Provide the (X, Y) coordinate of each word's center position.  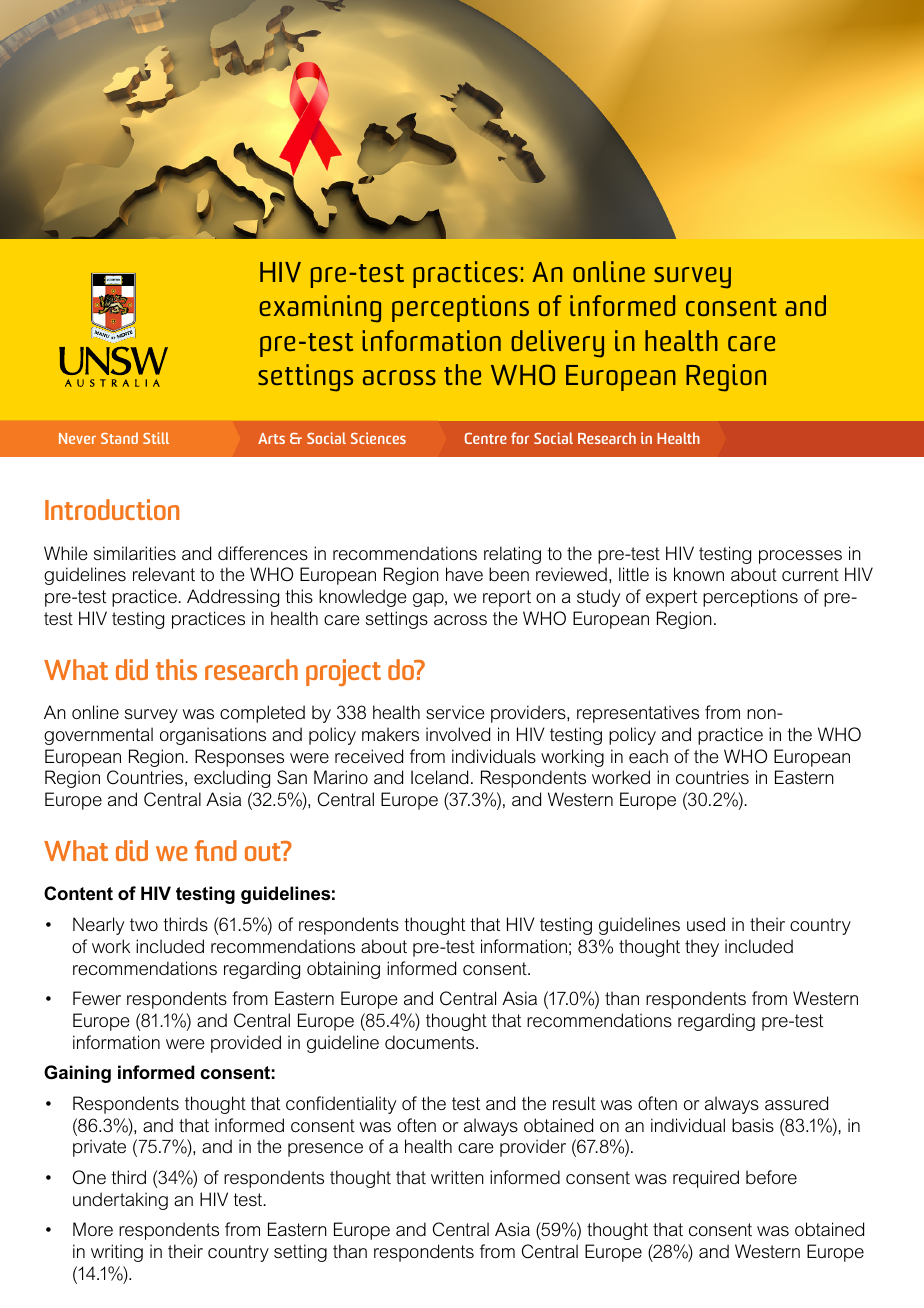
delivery (557, 344)
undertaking (120, 1201)
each (648, 756)
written (457, 1177)
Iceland (439, 777)
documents (431, 1042)
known (699, 574)
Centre (486, 438)
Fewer (97, 998)
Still (156, 438)
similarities (135, 553)
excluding (232, 779)
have (464, 574)
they (702, 948)
